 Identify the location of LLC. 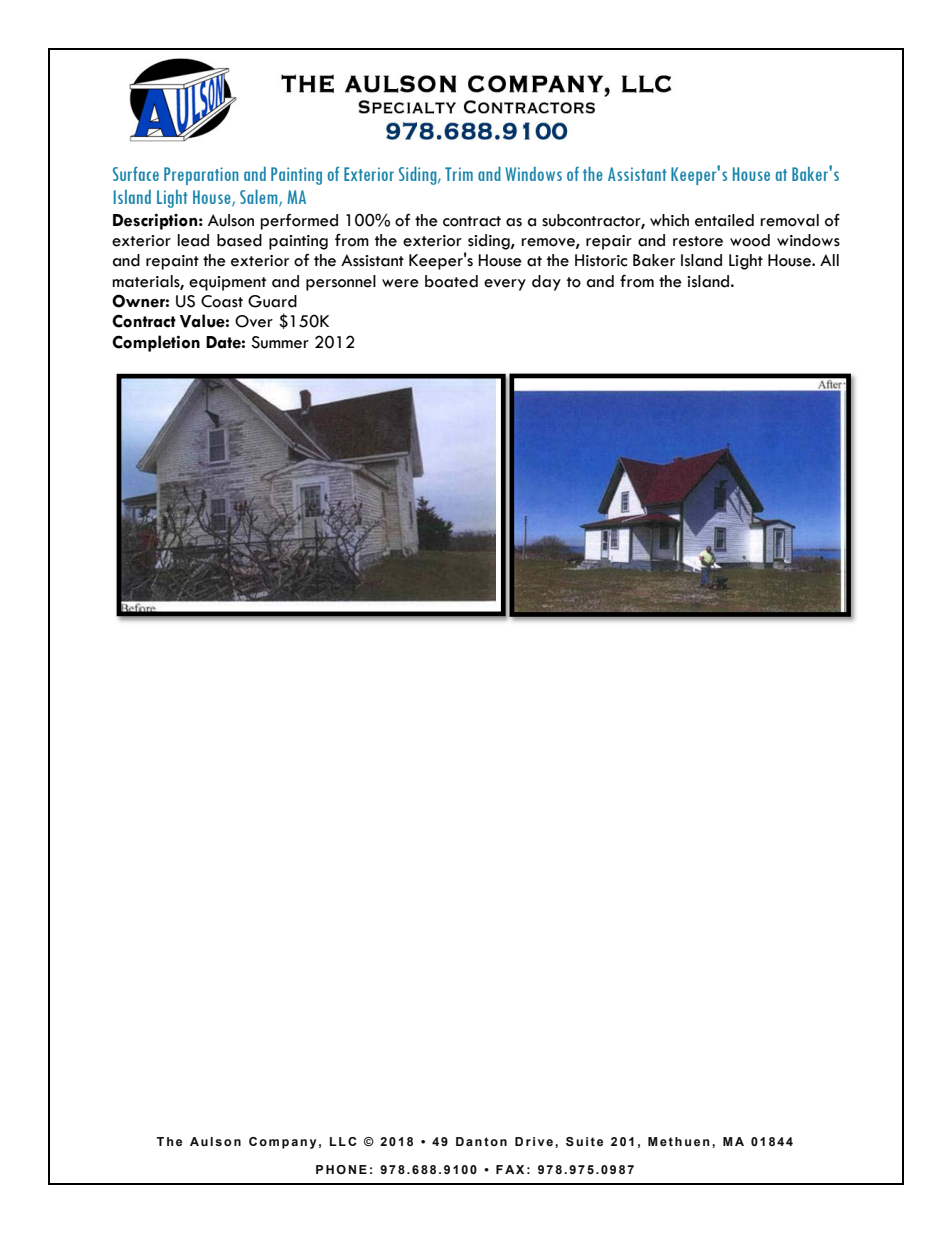
(343, 1141).
